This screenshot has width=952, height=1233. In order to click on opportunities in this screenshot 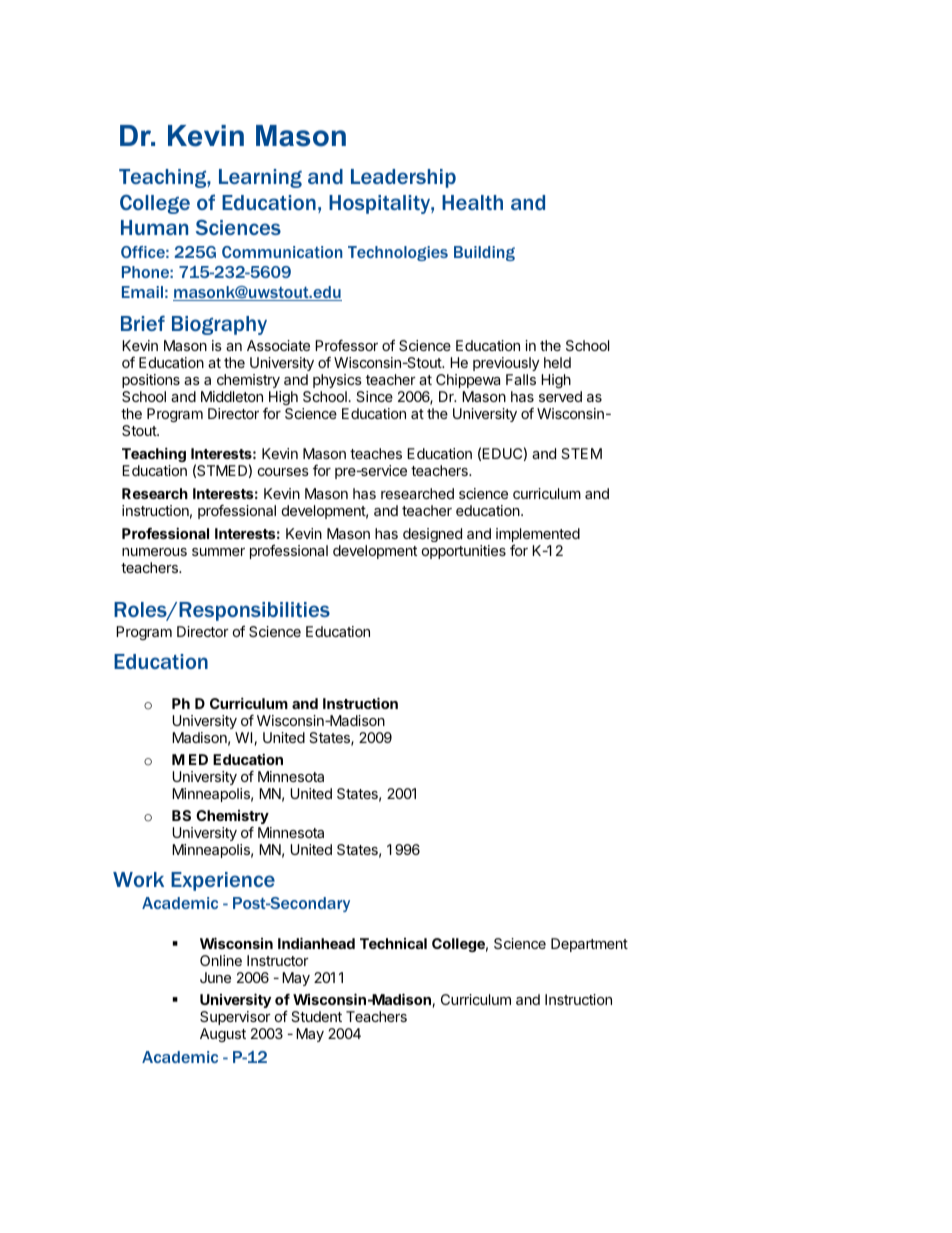, I will do `click(464, 552)`.
